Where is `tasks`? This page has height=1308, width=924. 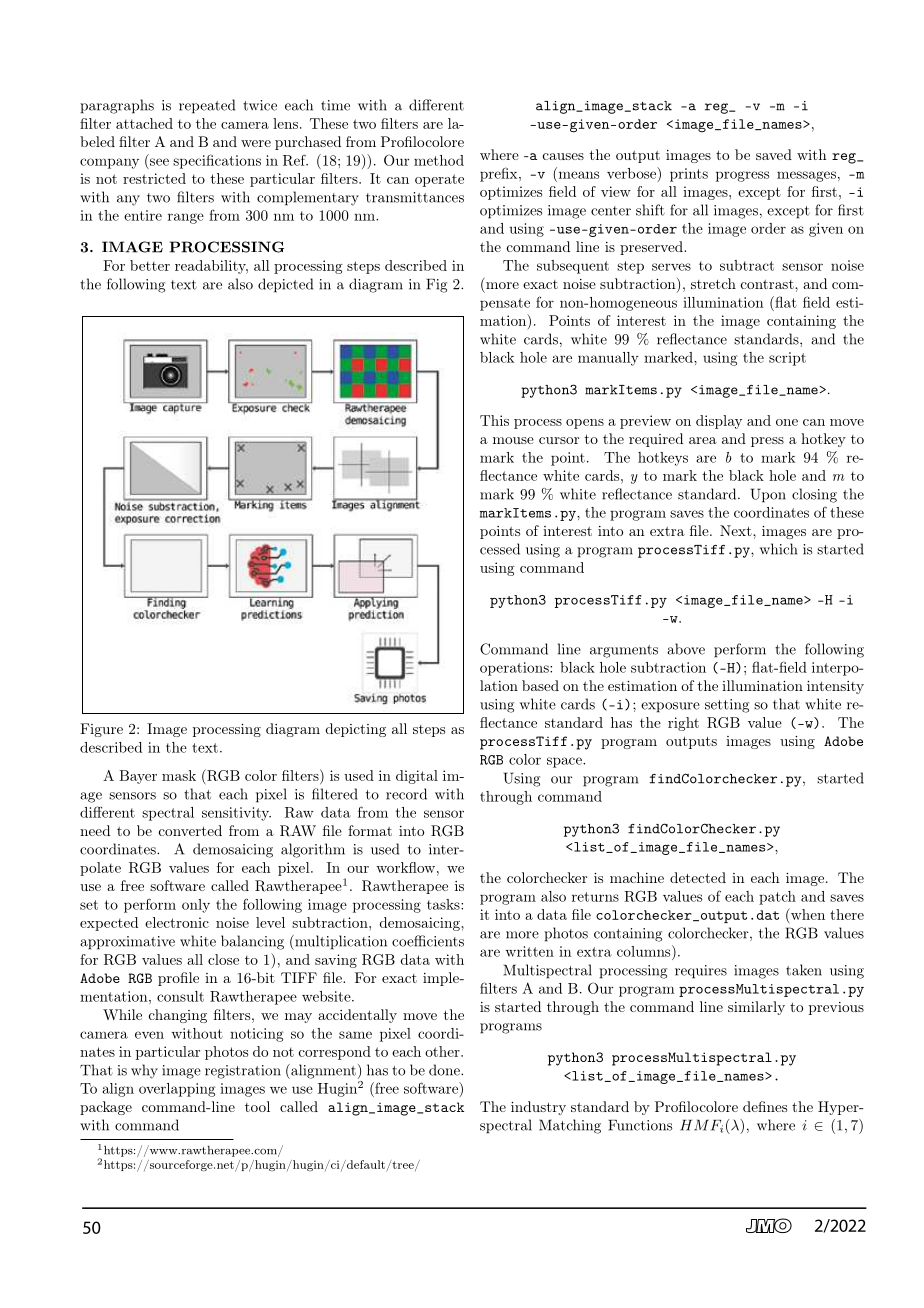 tasks is located at coordinates (444, 904).
